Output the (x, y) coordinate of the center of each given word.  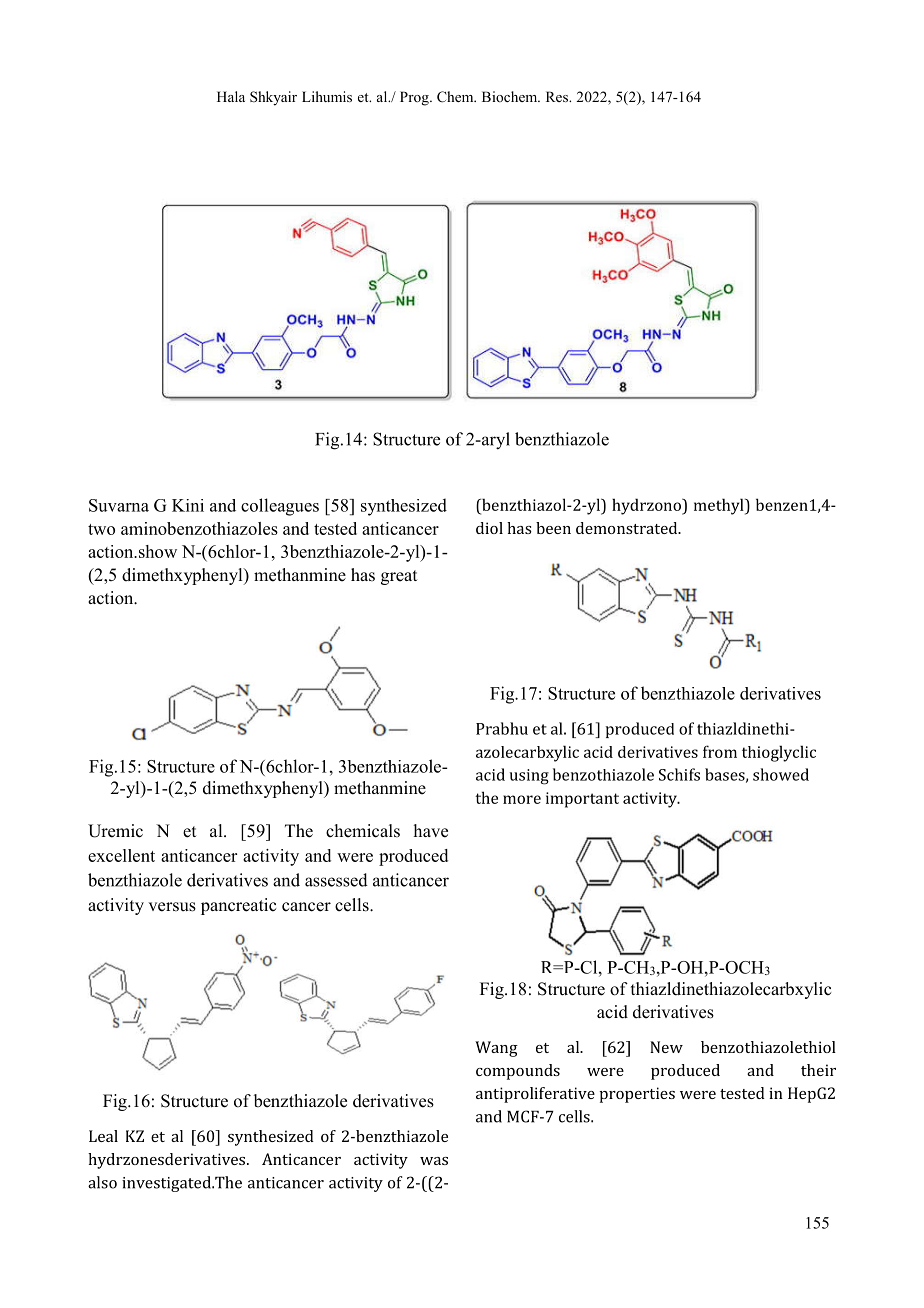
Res (558, 96)
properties (637, 1095)
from (720, 751)
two (101, 529)
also (102, 1182)
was (434, 1161)
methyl (720, 506)
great (399, 577)
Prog (415, 98)
